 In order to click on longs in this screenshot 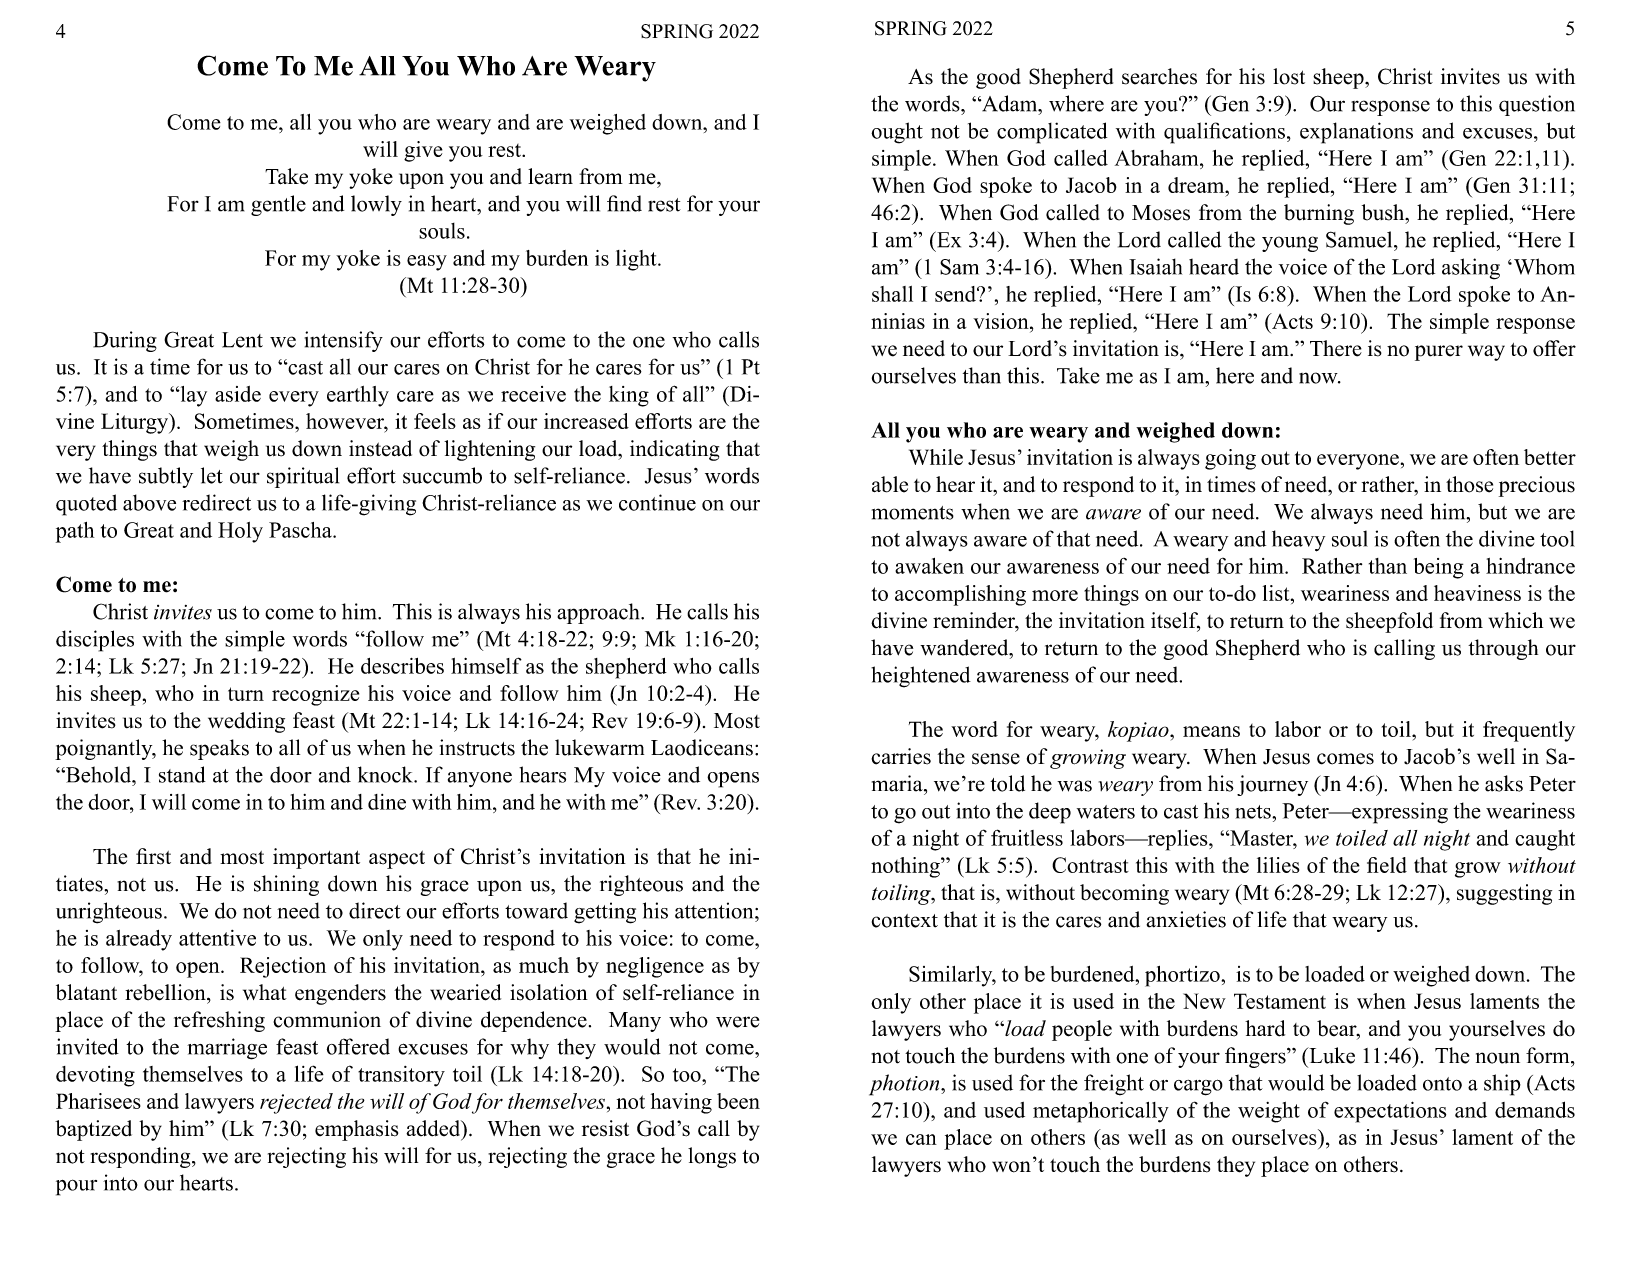, I will do `click(712, 1157)`.
